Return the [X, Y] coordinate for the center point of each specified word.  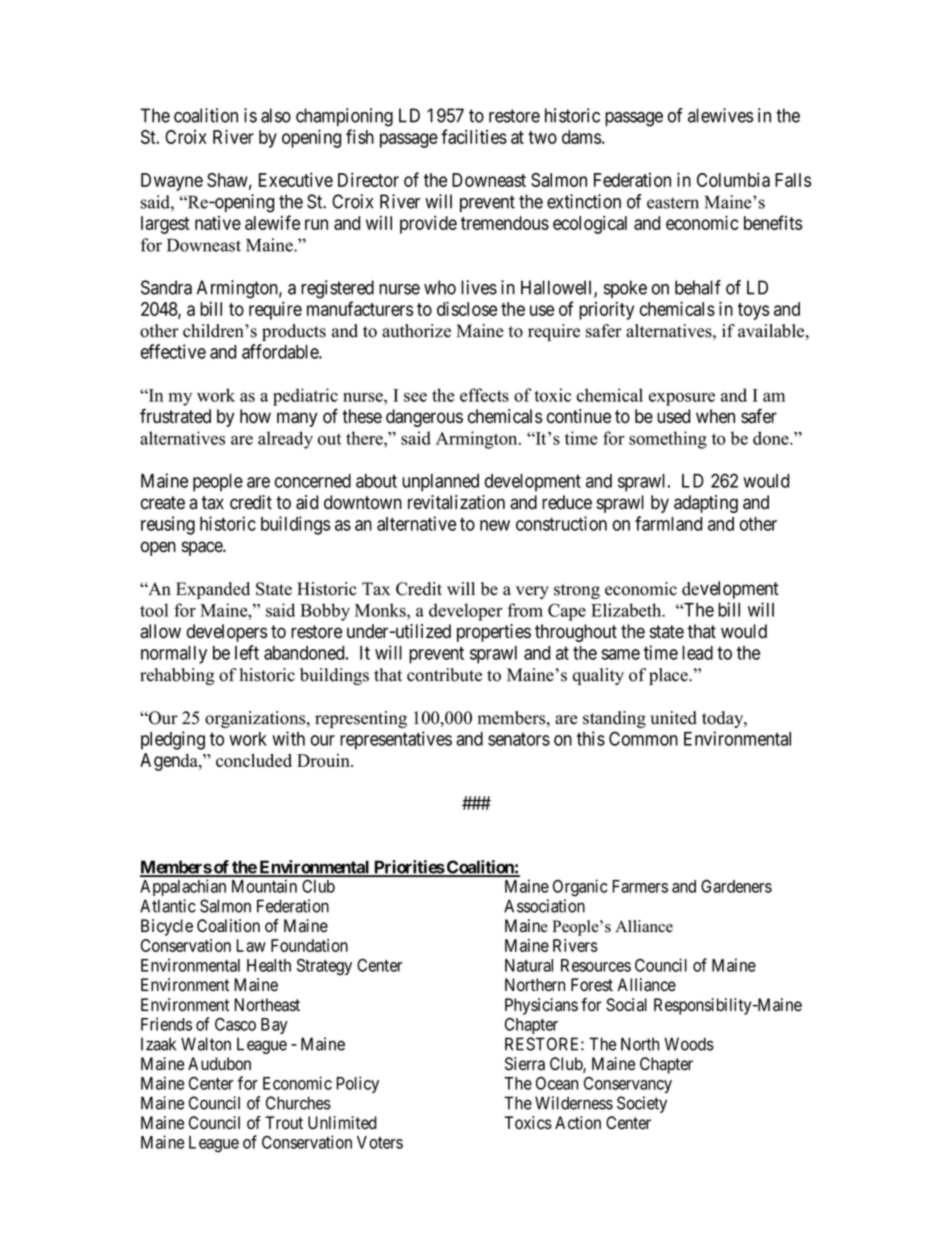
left [247, 652]
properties [494, 633]
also [276, 115]
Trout [284, 1123]
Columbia [733, 179]
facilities [474, 136]
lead [697, 653]
